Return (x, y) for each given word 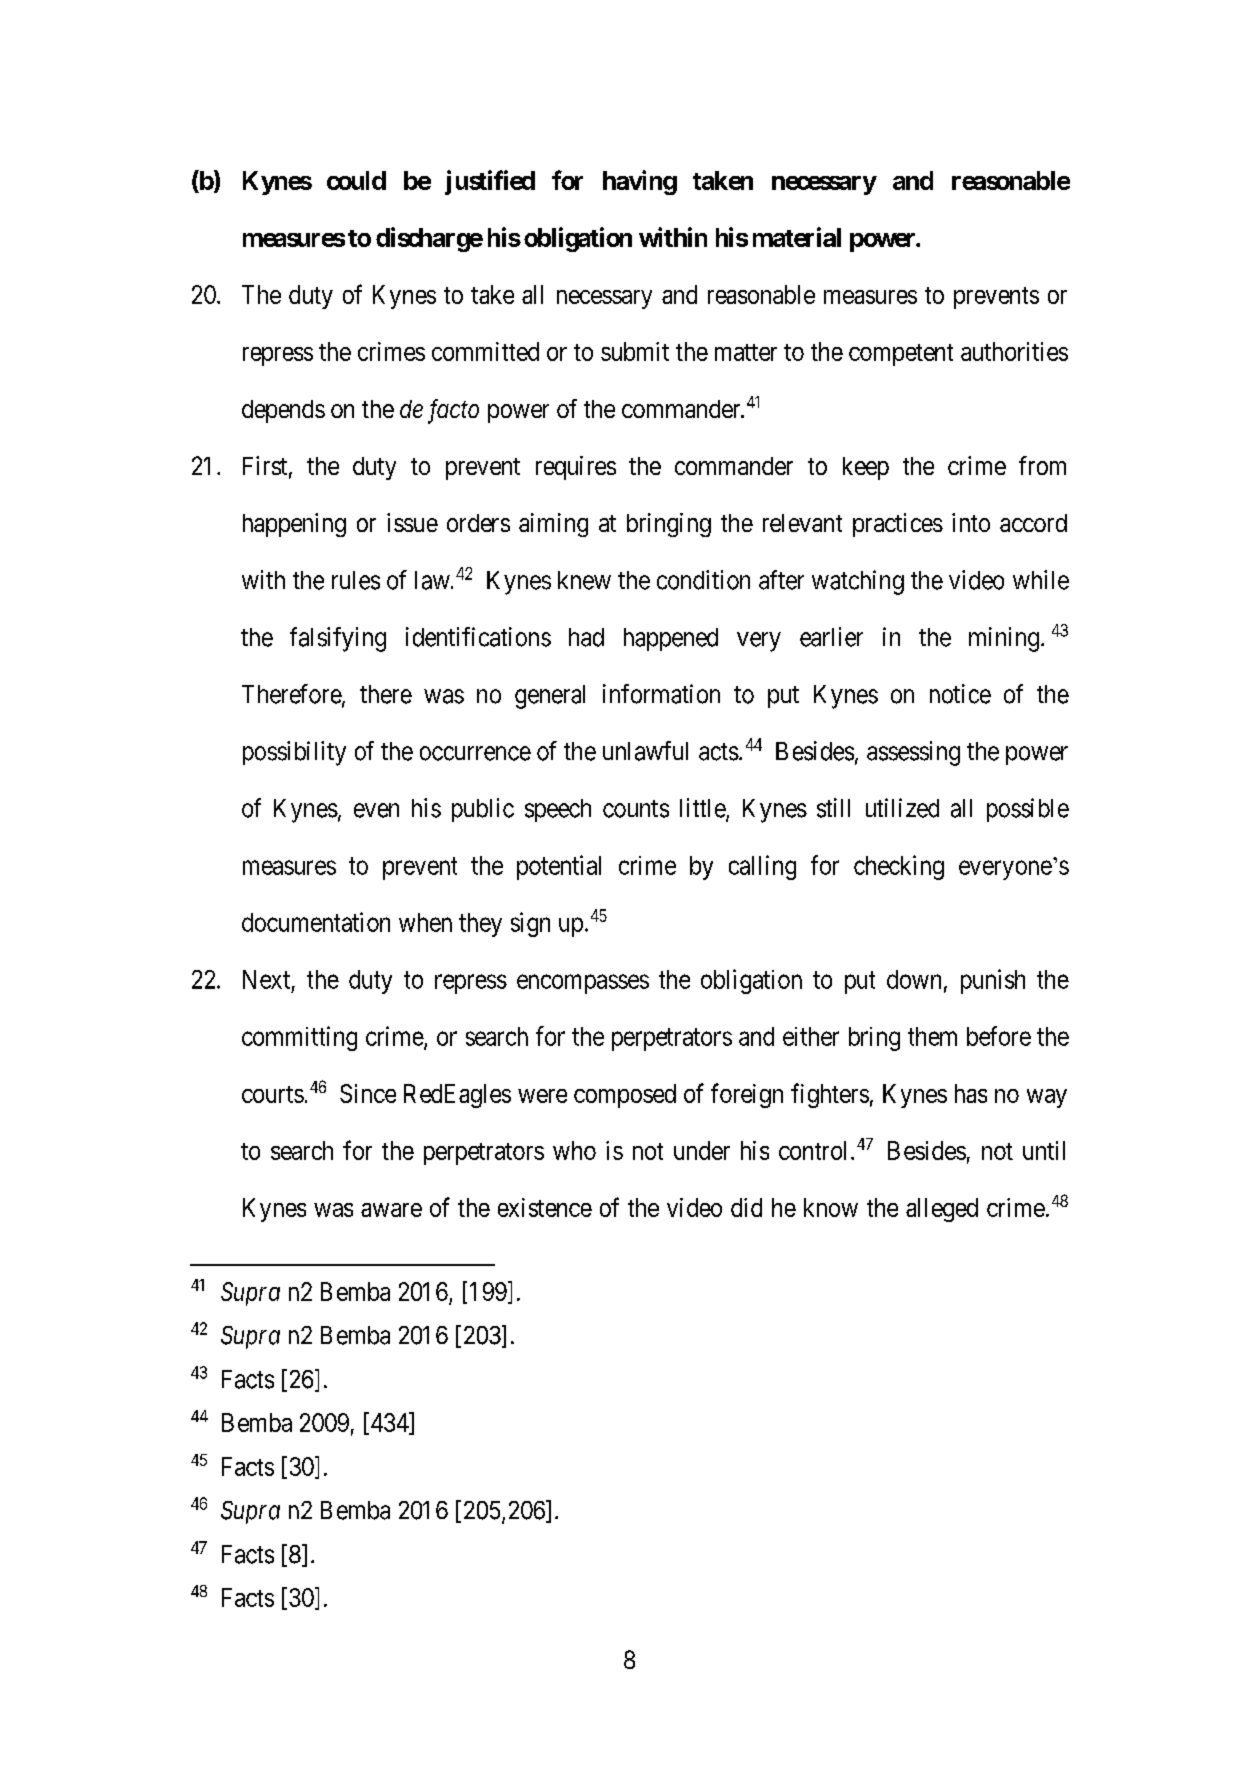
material (797, 237)
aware (391, 1210)
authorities (1014, 351)
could (356, 180)
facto (453, 411)
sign (530, 924)
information (661, 694)
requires (576, 468)
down (914, 979)
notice (960, 694)
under (702, 1150)
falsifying (338, 639)
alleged (942, 1210)
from (1042, 465)
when (425, 922)
